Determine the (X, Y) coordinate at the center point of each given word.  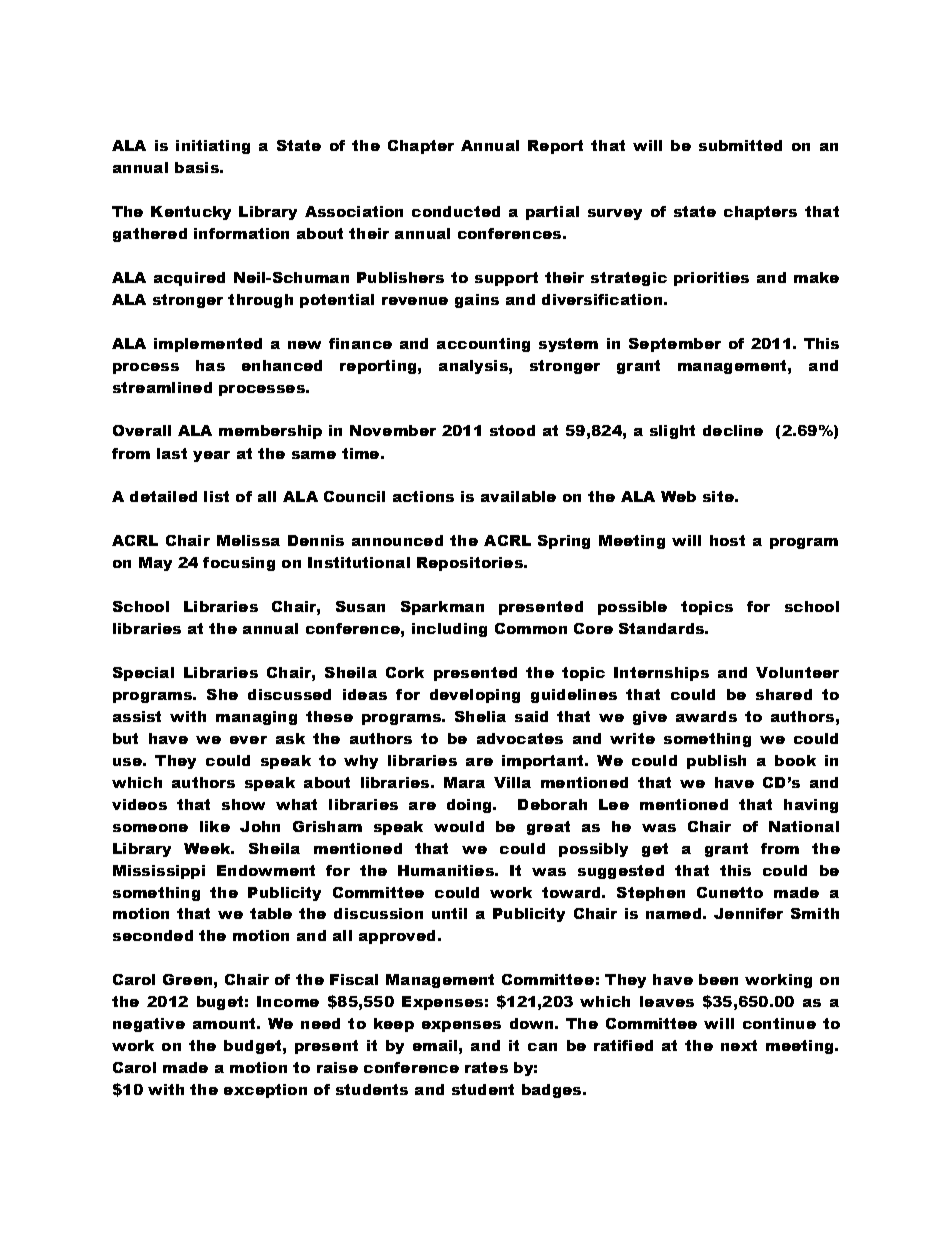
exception (265, 1091)
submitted (740, 145)
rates (486, 1067)
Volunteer (797, 672)
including (449, 630)
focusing (239, 564)
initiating (213, 147)
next (739, 1045)
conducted (456, 211)
